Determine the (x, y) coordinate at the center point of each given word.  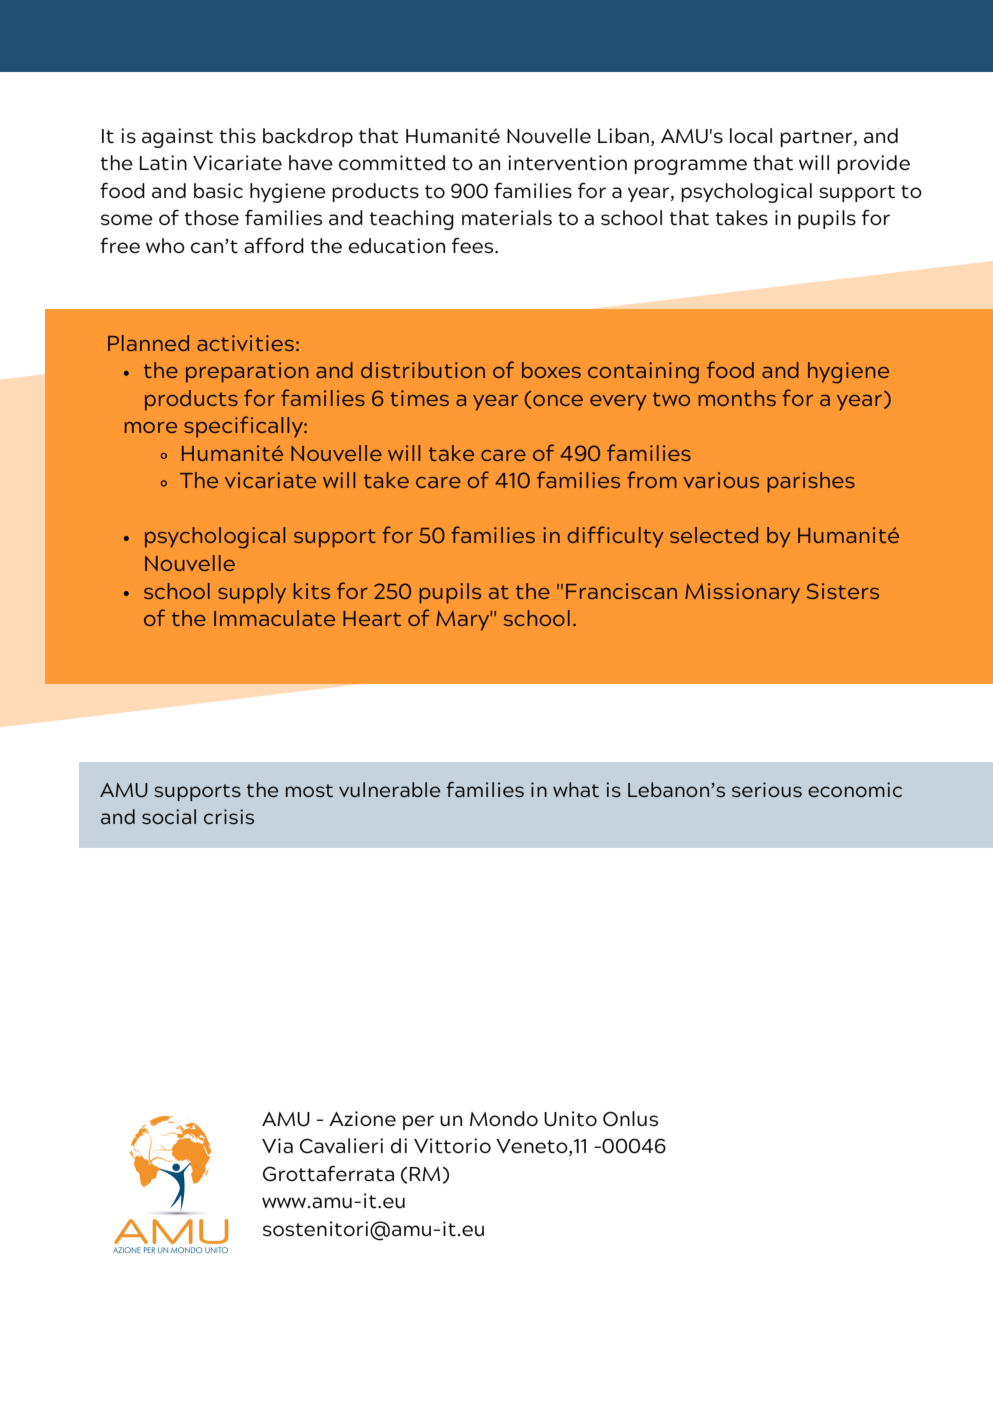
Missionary (742, 593)
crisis (229, 816)
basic (218, 191)
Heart (372, 618)
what (576, 789)
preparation (247, 372)
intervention (567, 163)
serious (767, 789)
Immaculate (274, 618)
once (558, 400)
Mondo (504, 1119)
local (751, 136)
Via (277, 1146)
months (737, 398)
